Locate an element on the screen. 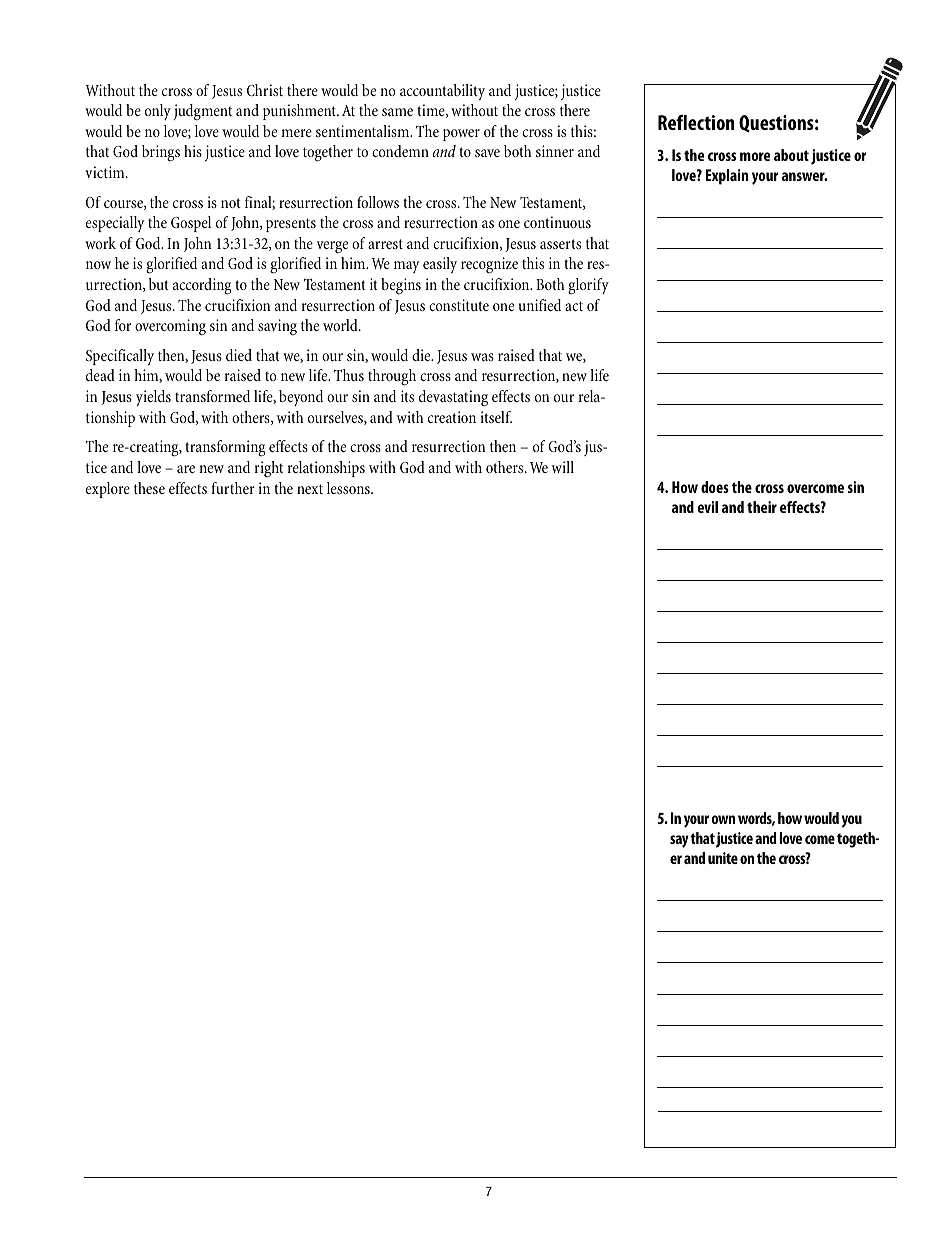  Reflection is located at coordinates (696, 122).
